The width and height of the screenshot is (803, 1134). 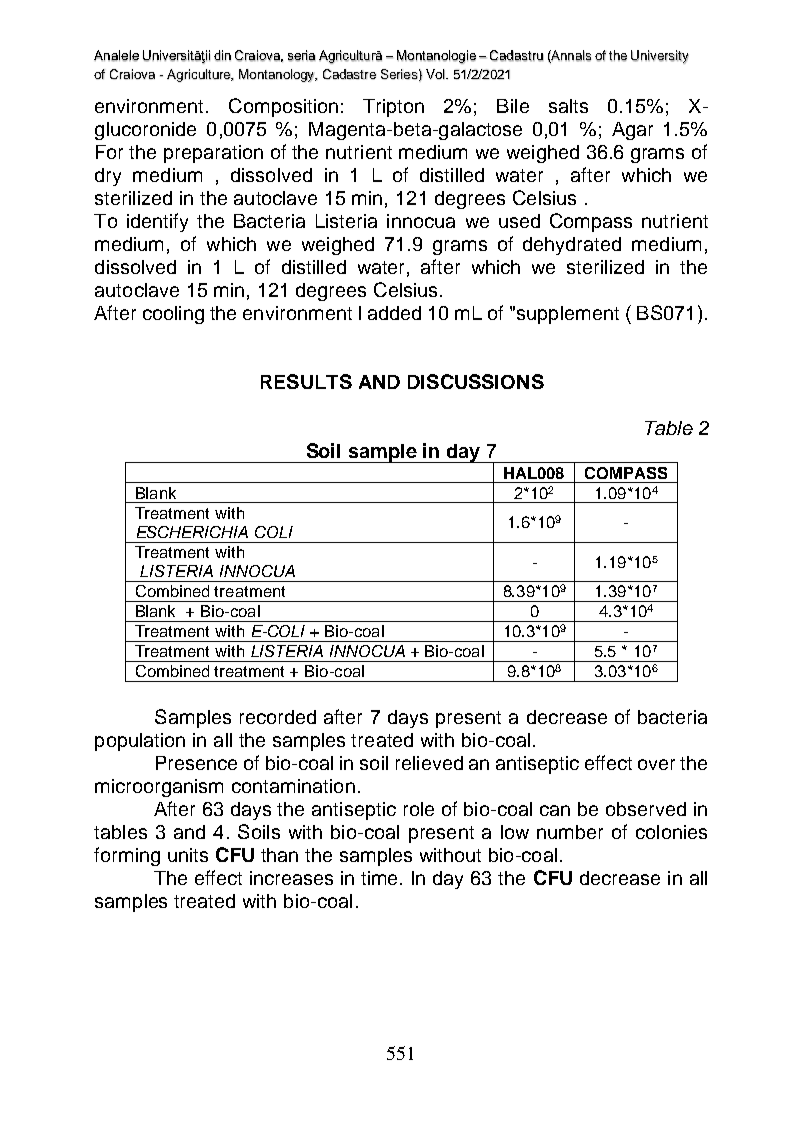 I want to click on cooling, so click(x=173, y=315).
